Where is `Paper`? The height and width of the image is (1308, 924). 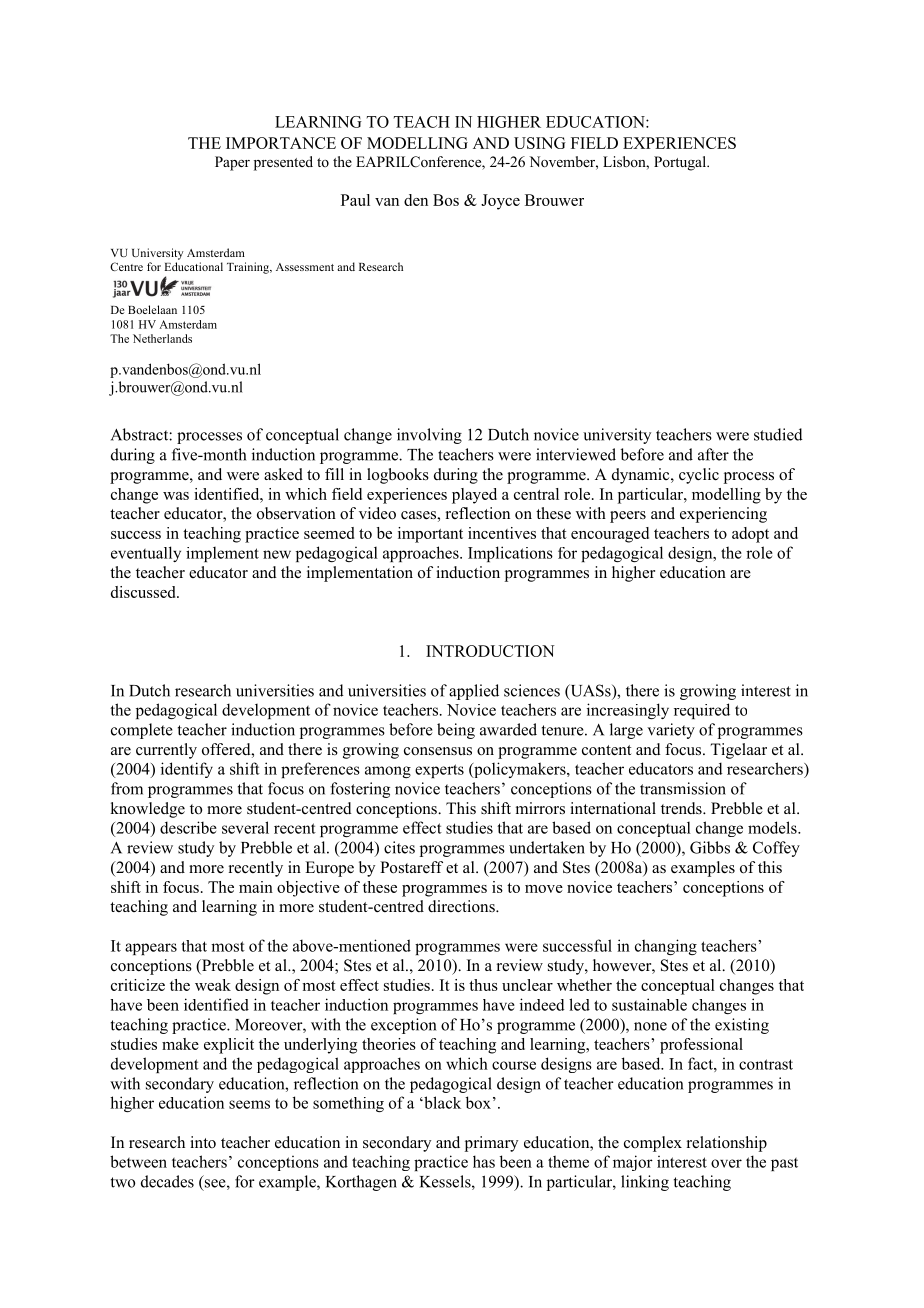 Paper is located at coordinates (232, 163).
